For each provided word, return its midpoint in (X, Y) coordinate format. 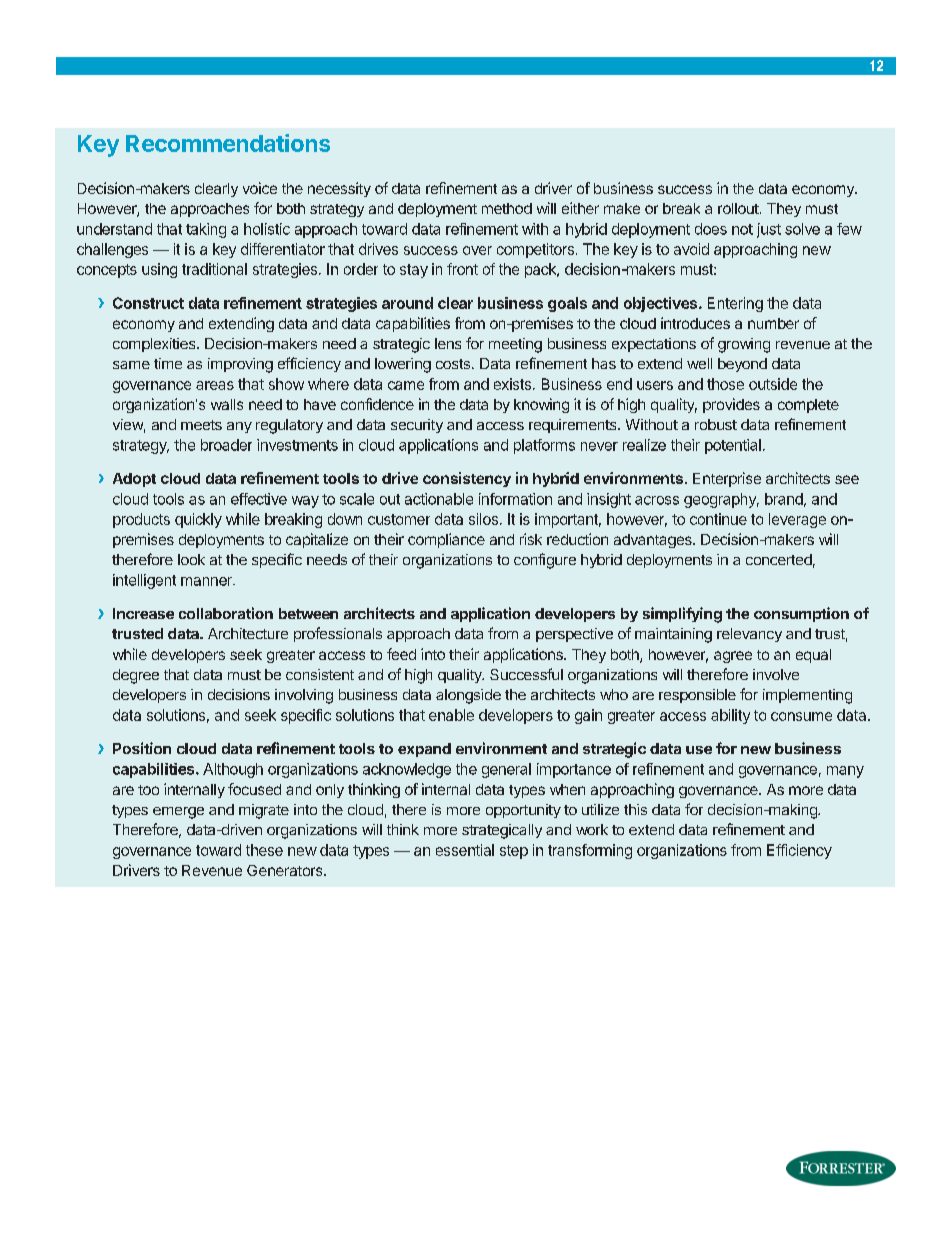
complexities (155, 345)
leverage (797, 520)
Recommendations (228, 143)
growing (744, 345)
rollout (739, 208)
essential (465, 850)
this (635, 809)
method (507, 208)
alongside (468, 696)
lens (448, 343)
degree (136, 676)
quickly (198, 520)
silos (485, 519)
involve (776, 674)
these (264, 850)
